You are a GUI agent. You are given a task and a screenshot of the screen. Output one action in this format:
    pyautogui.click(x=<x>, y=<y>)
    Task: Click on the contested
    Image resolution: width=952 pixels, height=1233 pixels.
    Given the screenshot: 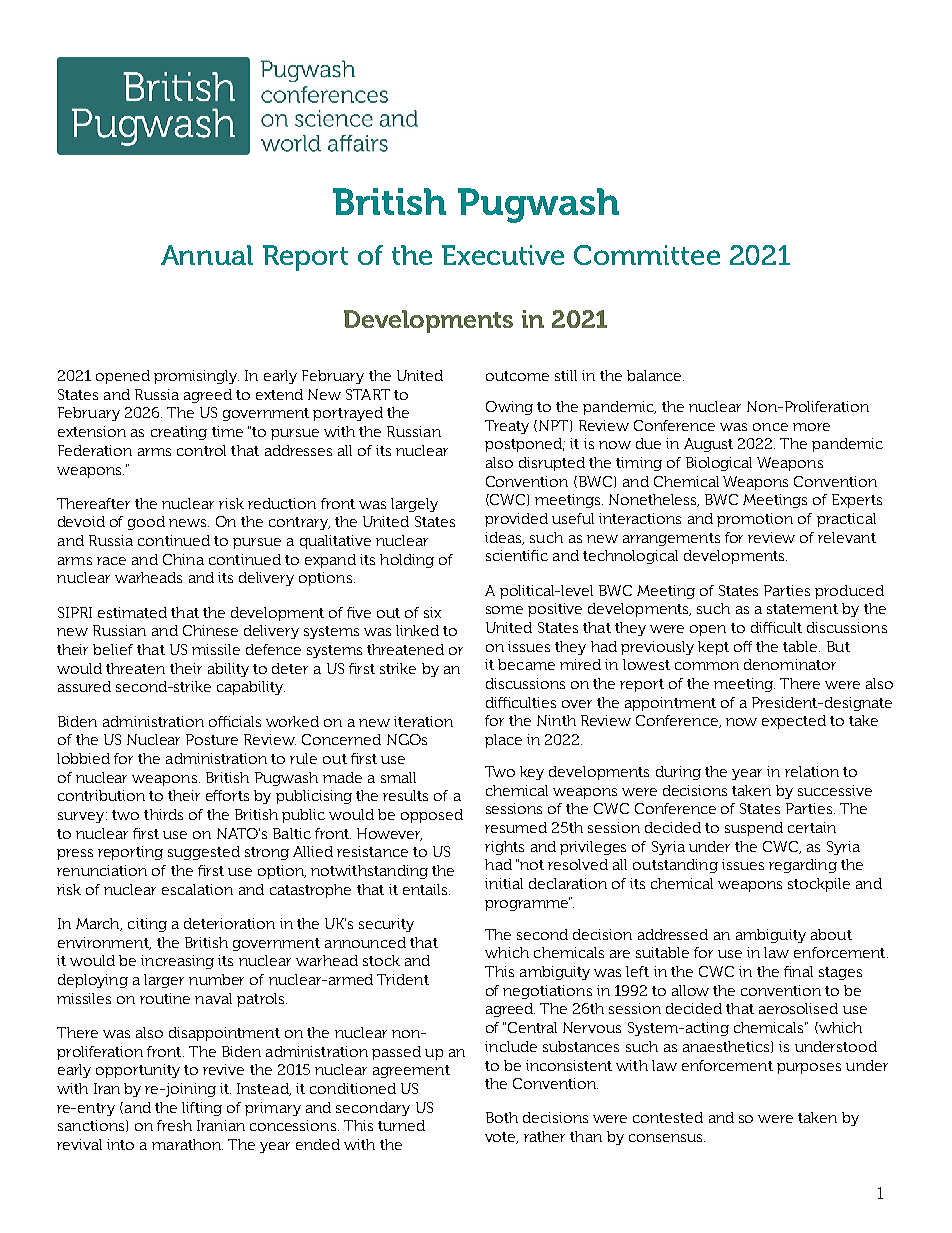 What is the action you would take?
    pyautogui.click(x=668, y=1117)
